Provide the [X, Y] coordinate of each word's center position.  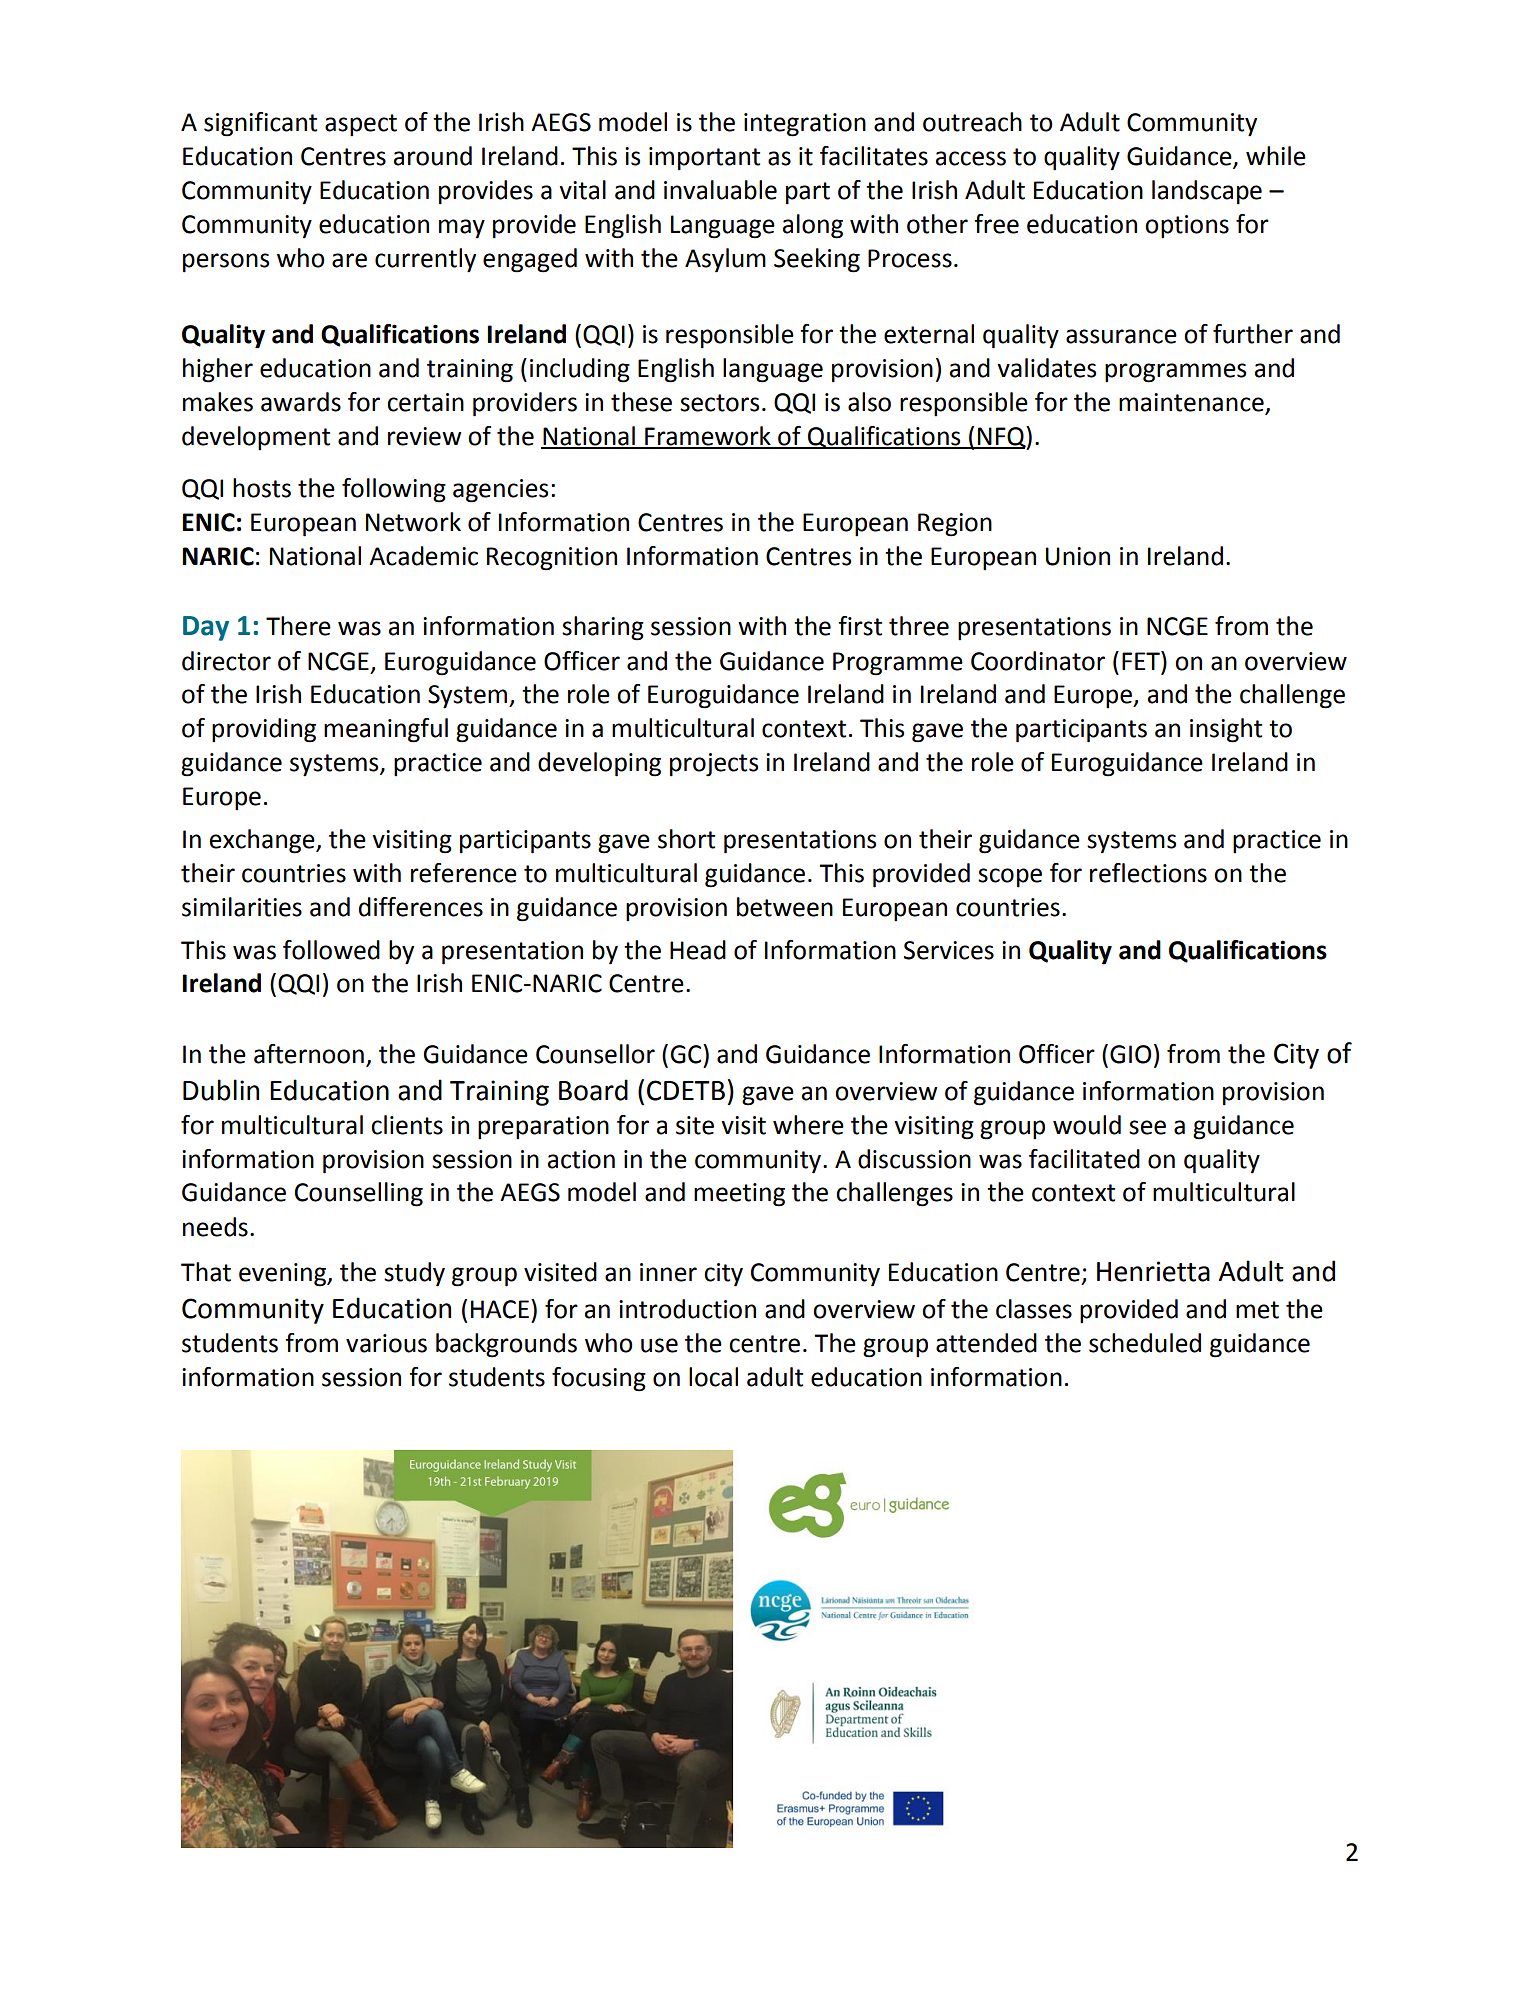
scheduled [1145, 1343]
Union [1078, 556]
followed [331, 950]
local [713, 1377]
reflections [1148, 873]
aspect [361, 125]
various [386, 1343]
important [704, 159]
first [860, 626]
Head [698, 950]
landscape [1207, 192]
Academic [423, 556]
